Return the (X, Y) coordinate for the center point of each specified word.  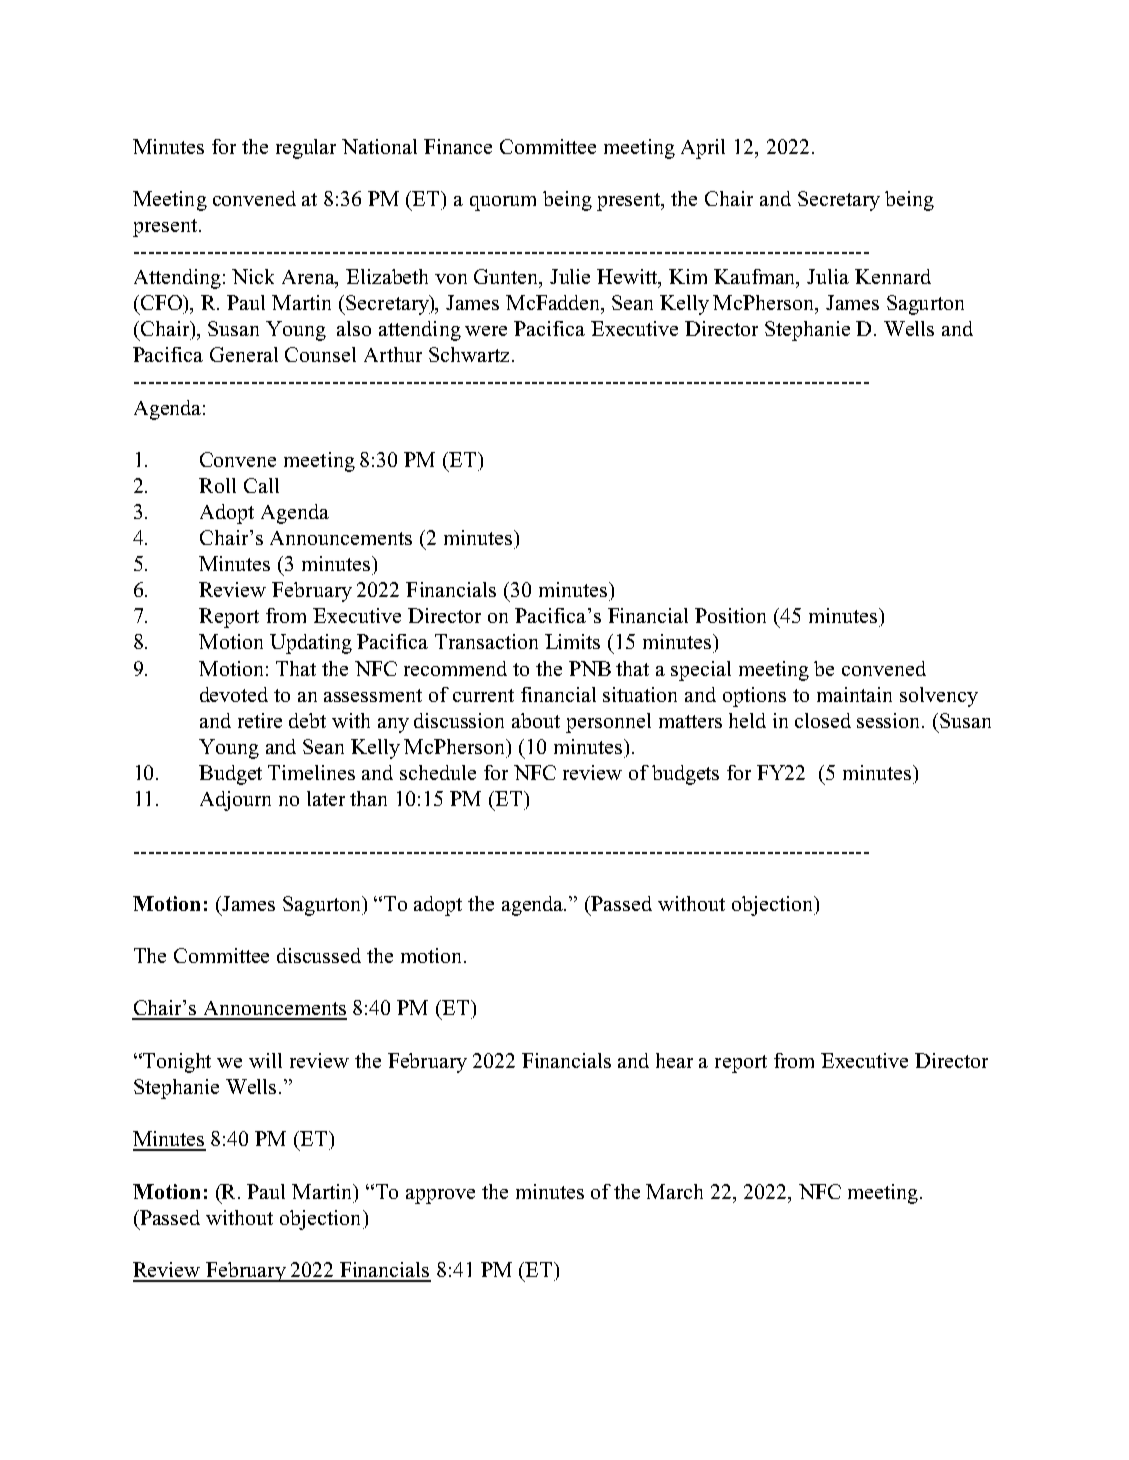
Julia (828, 276)
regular (306, 149)
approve (440, 1196)
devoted (234, 694)
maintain (854, 694)
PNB (590, 668)
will (265, 1060)
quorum (503, 203)
